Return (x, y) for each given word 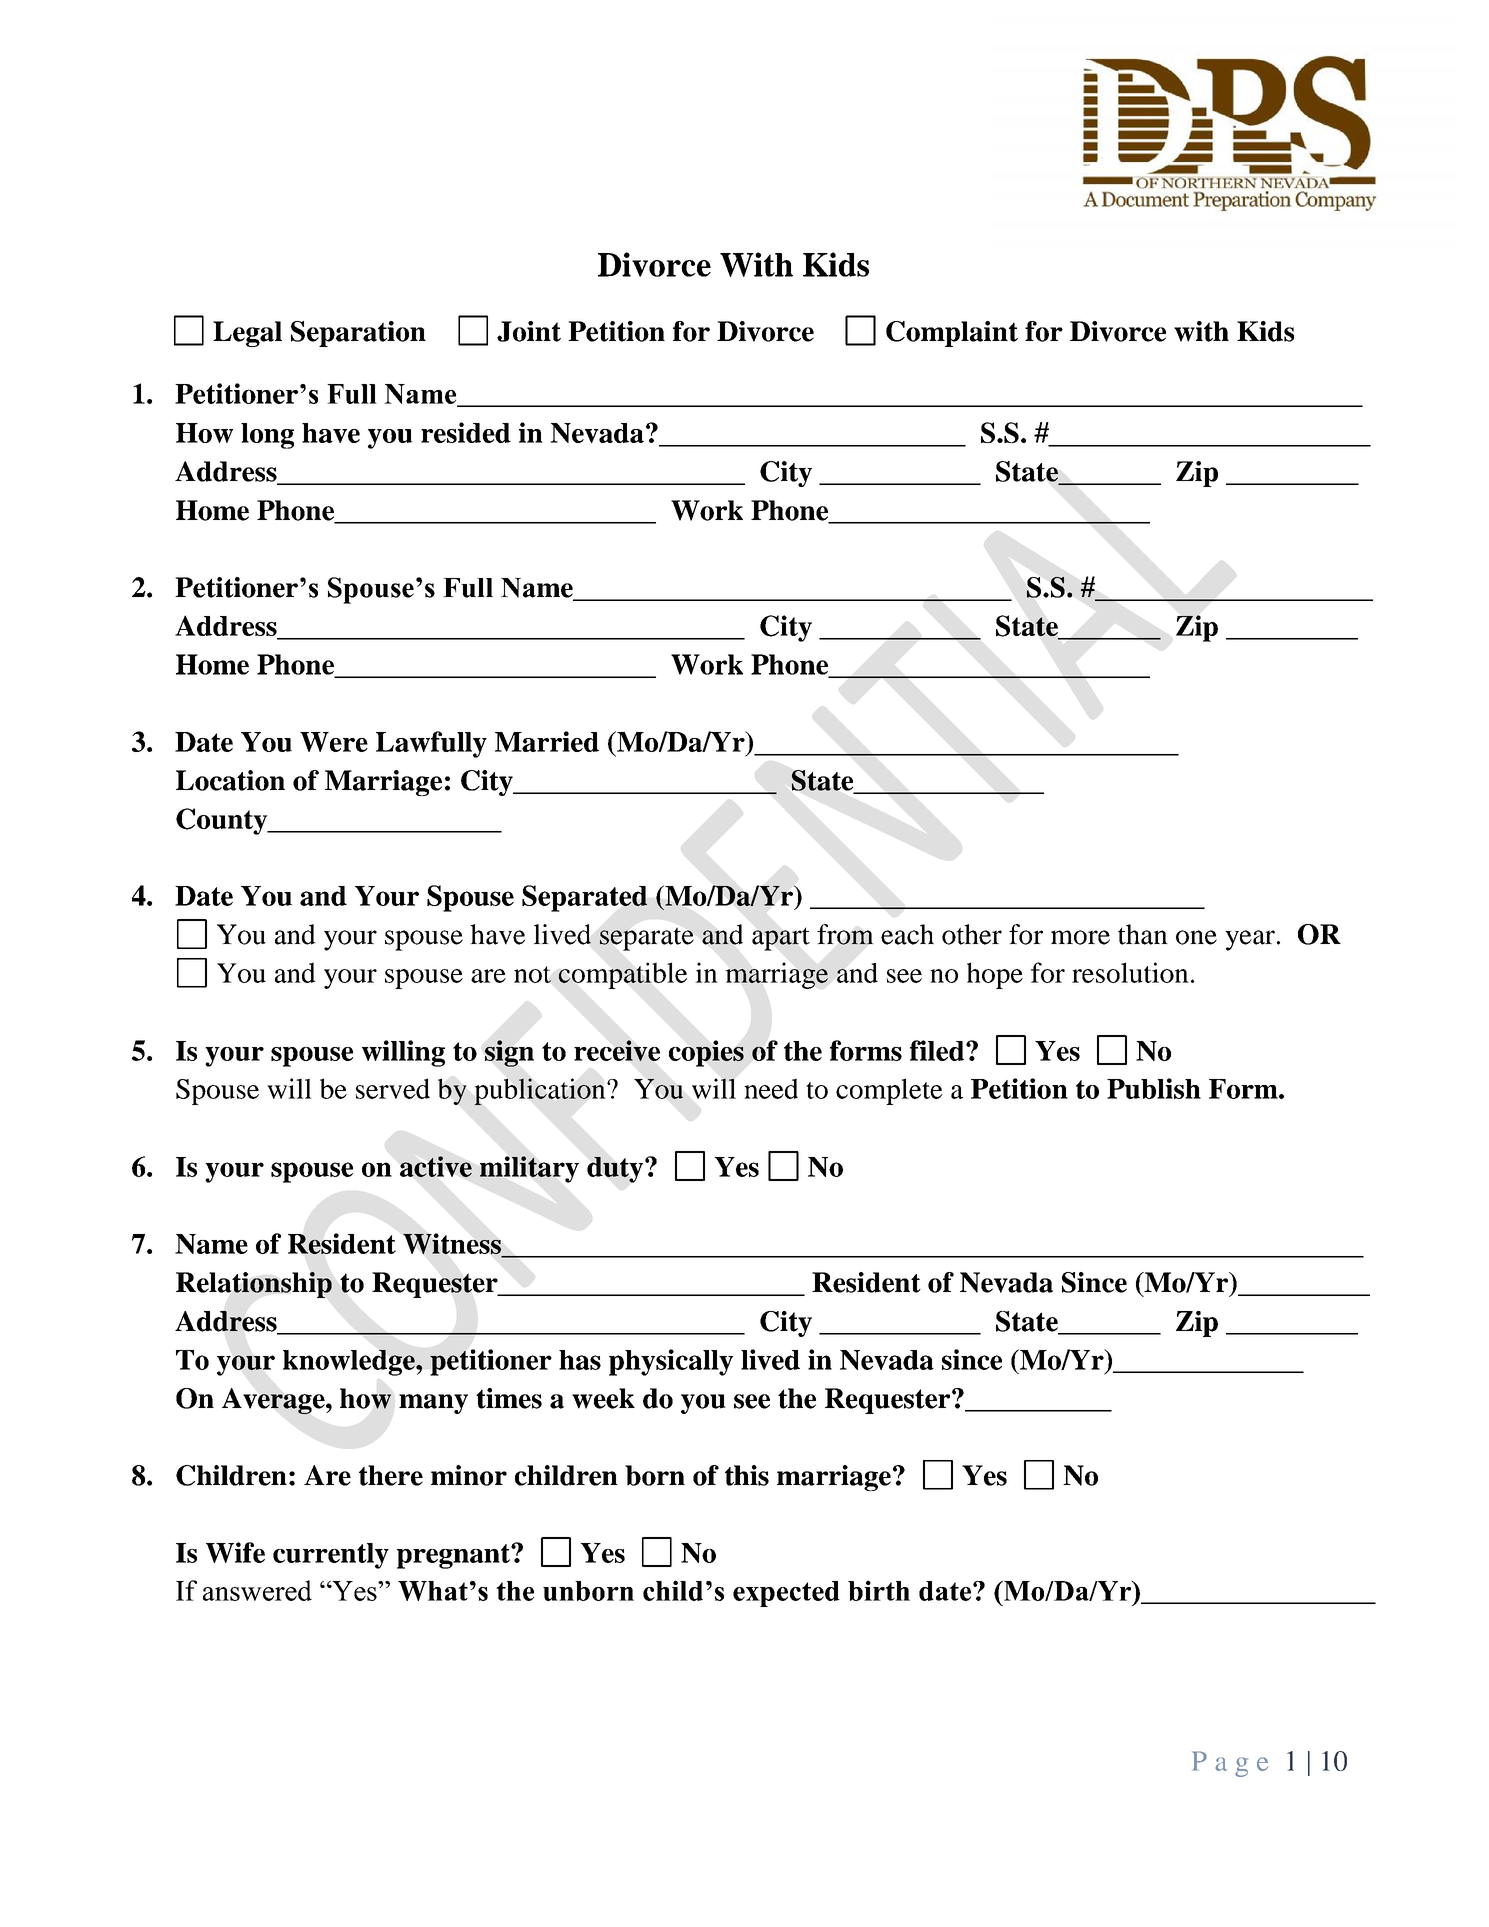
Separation (358, 334)
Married (547, 741)
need (771, 1088)
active (436, 1166)
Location (230, 780)
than (1143, 934)
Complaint (952, 334)
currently (331, 1556)
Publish (1154, 1088)
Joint (529, 331)
